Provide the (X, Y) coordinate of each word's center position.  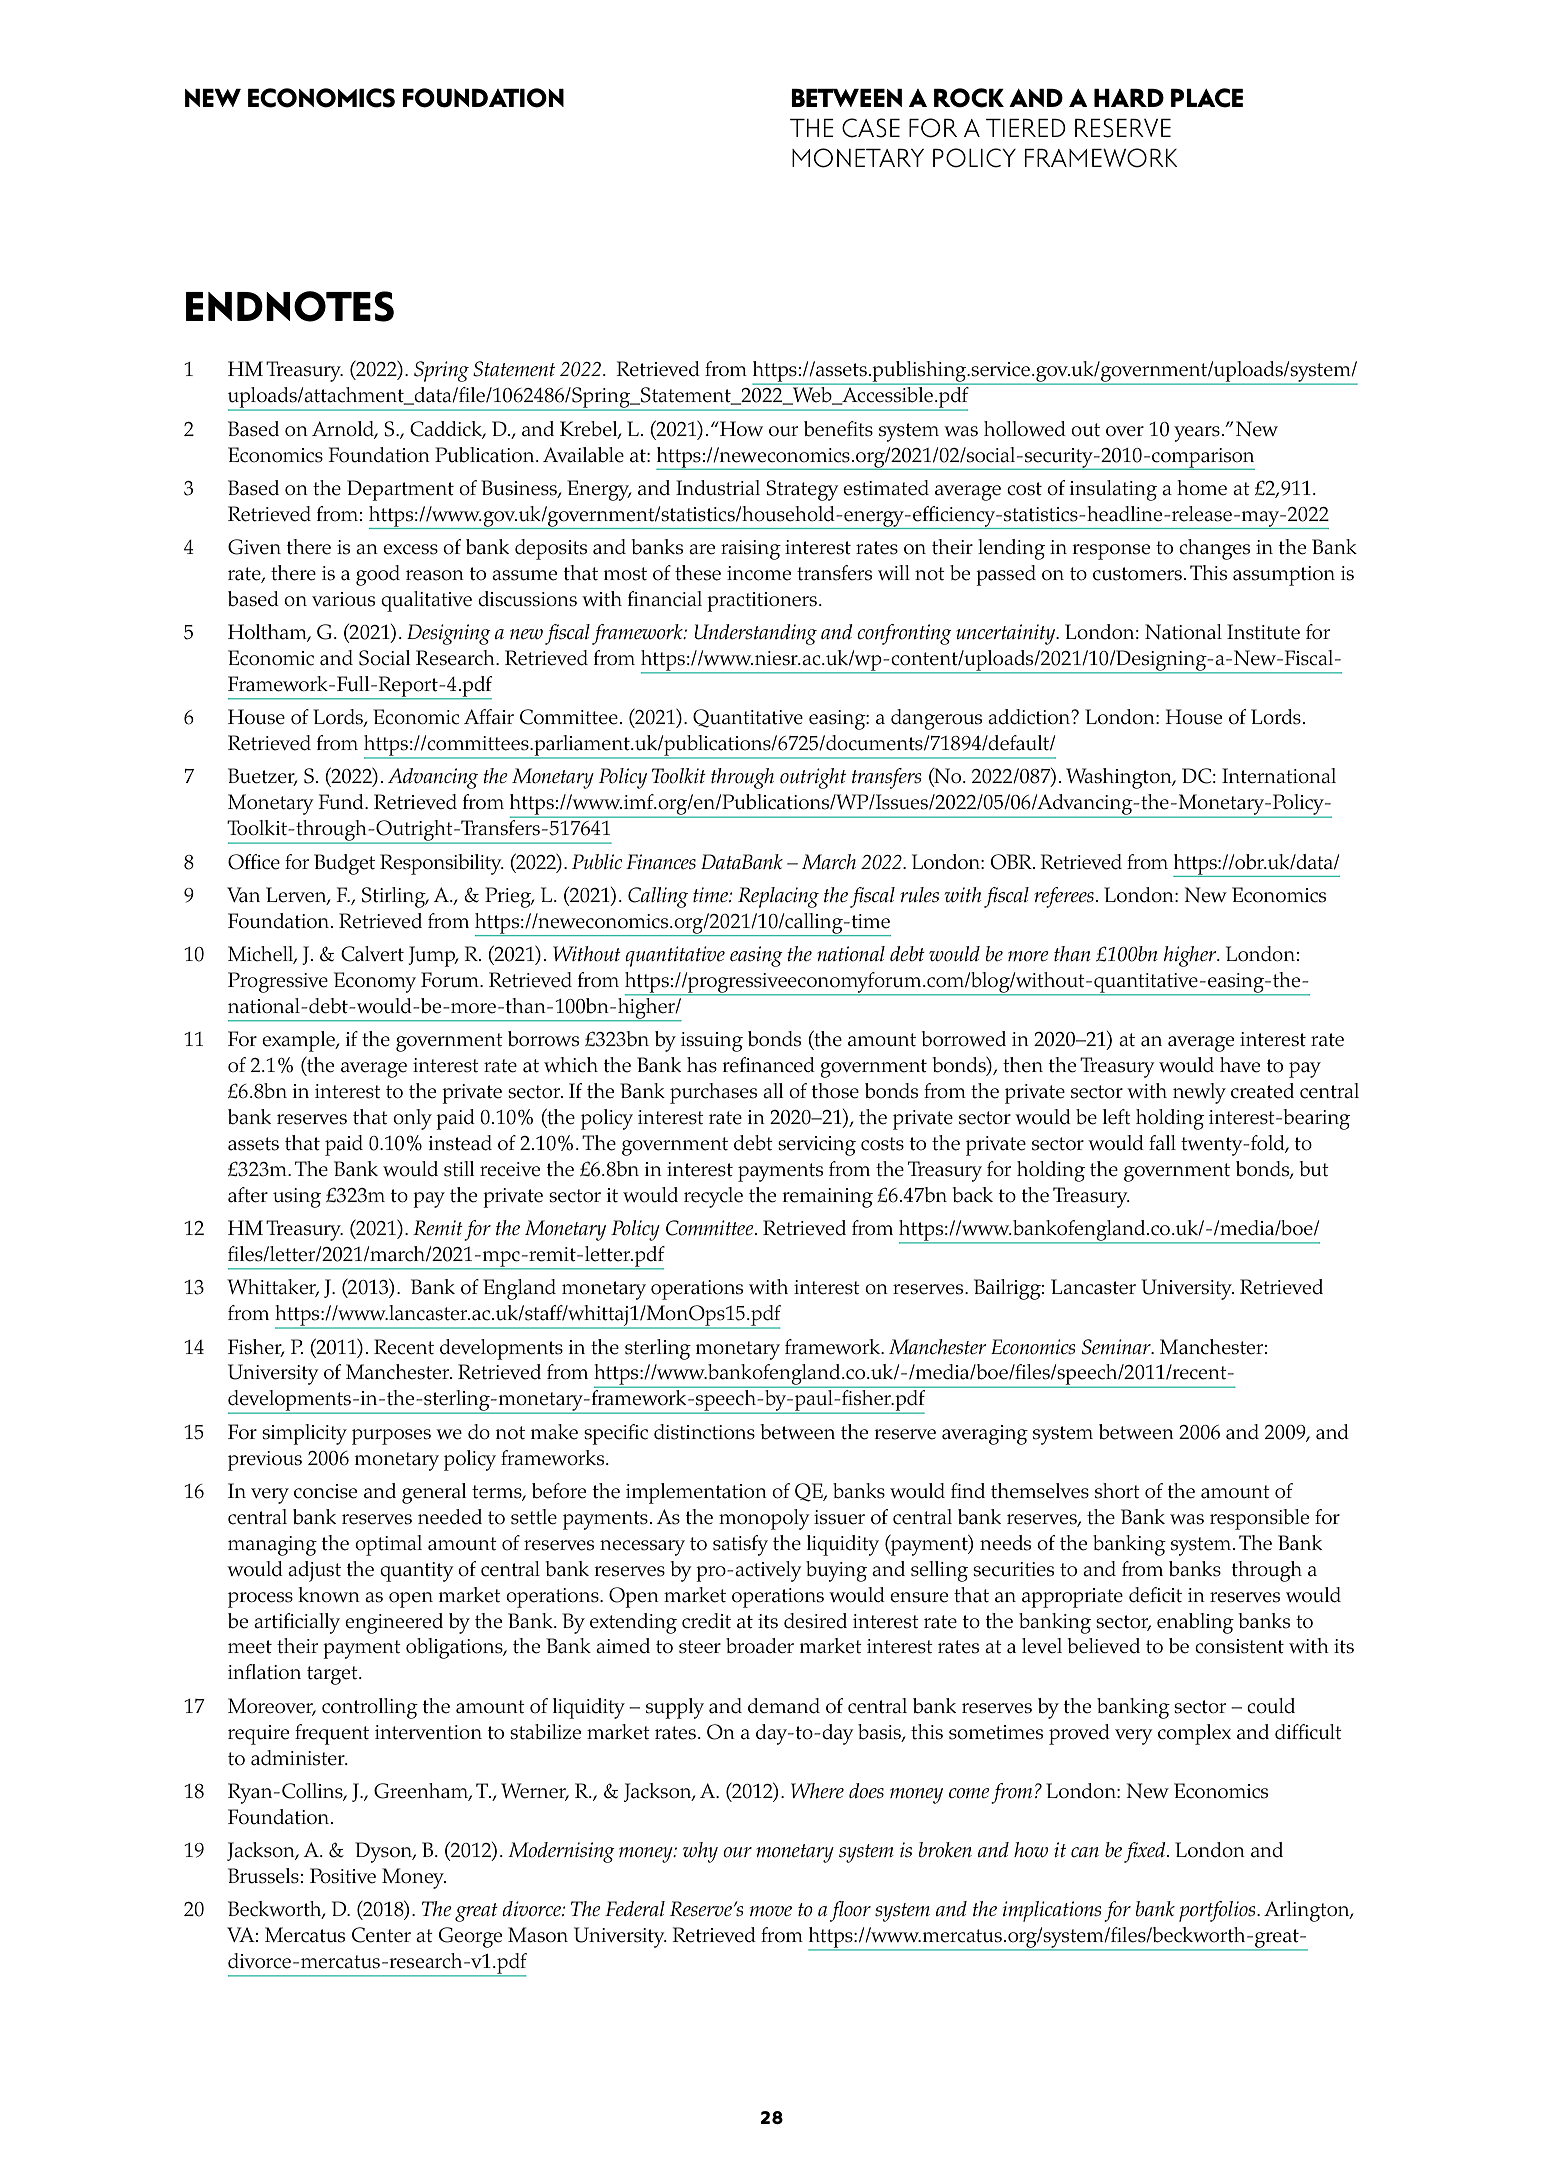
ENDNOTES (290, 306)
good (378, 575)
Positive (343, 1876)
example (299, 1041)
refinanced (768, 1065)
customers (1137, 574)
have (1240, 1065)
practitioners (762, 602)
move (771, 1911)
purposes (391, 1437)
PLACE (1207, 98)
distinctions (704, 1432)
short (1117, 1491)
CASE (871, 128)
